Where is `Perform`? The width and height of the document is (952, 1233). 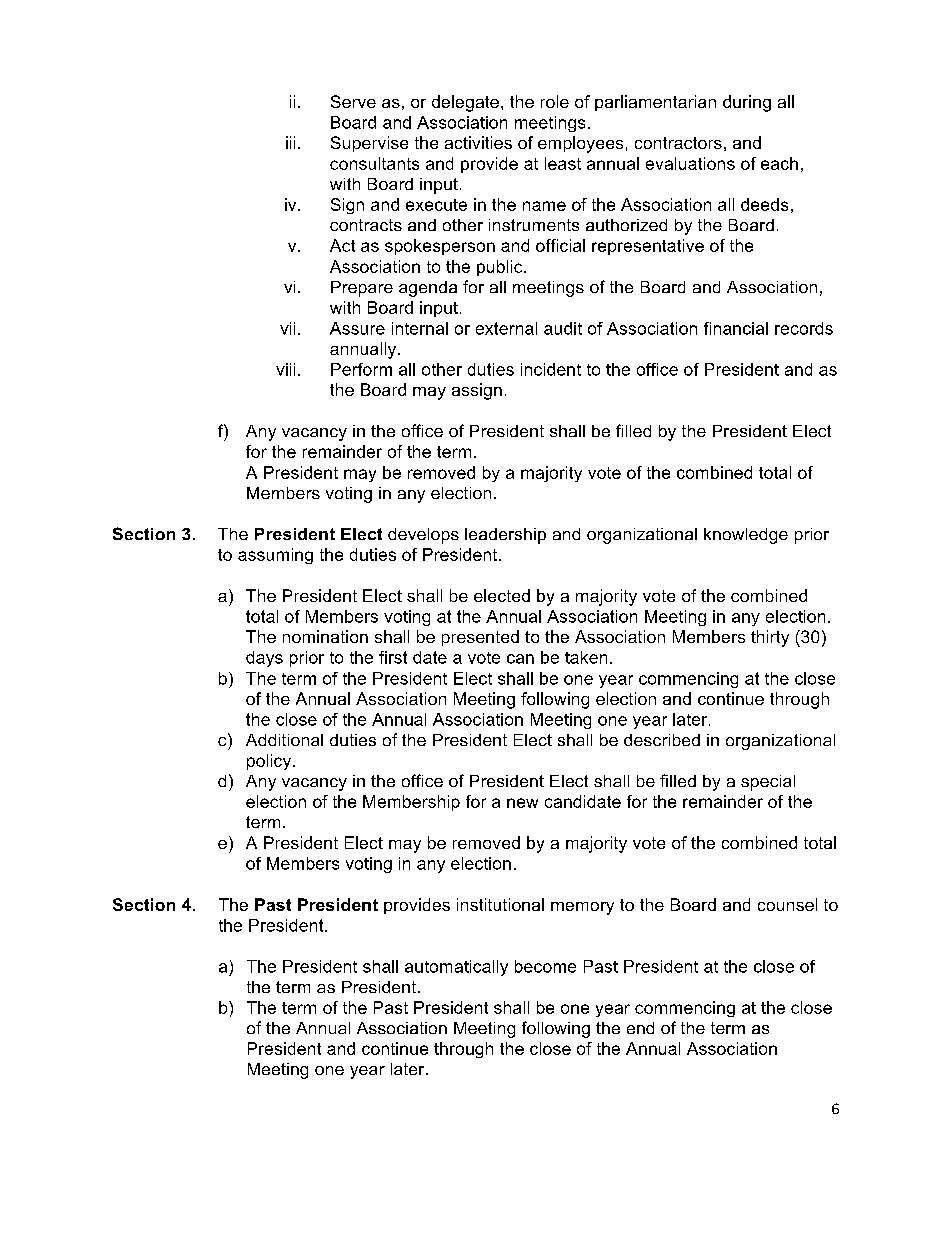
Perform is located at coordinates (361, 369).
